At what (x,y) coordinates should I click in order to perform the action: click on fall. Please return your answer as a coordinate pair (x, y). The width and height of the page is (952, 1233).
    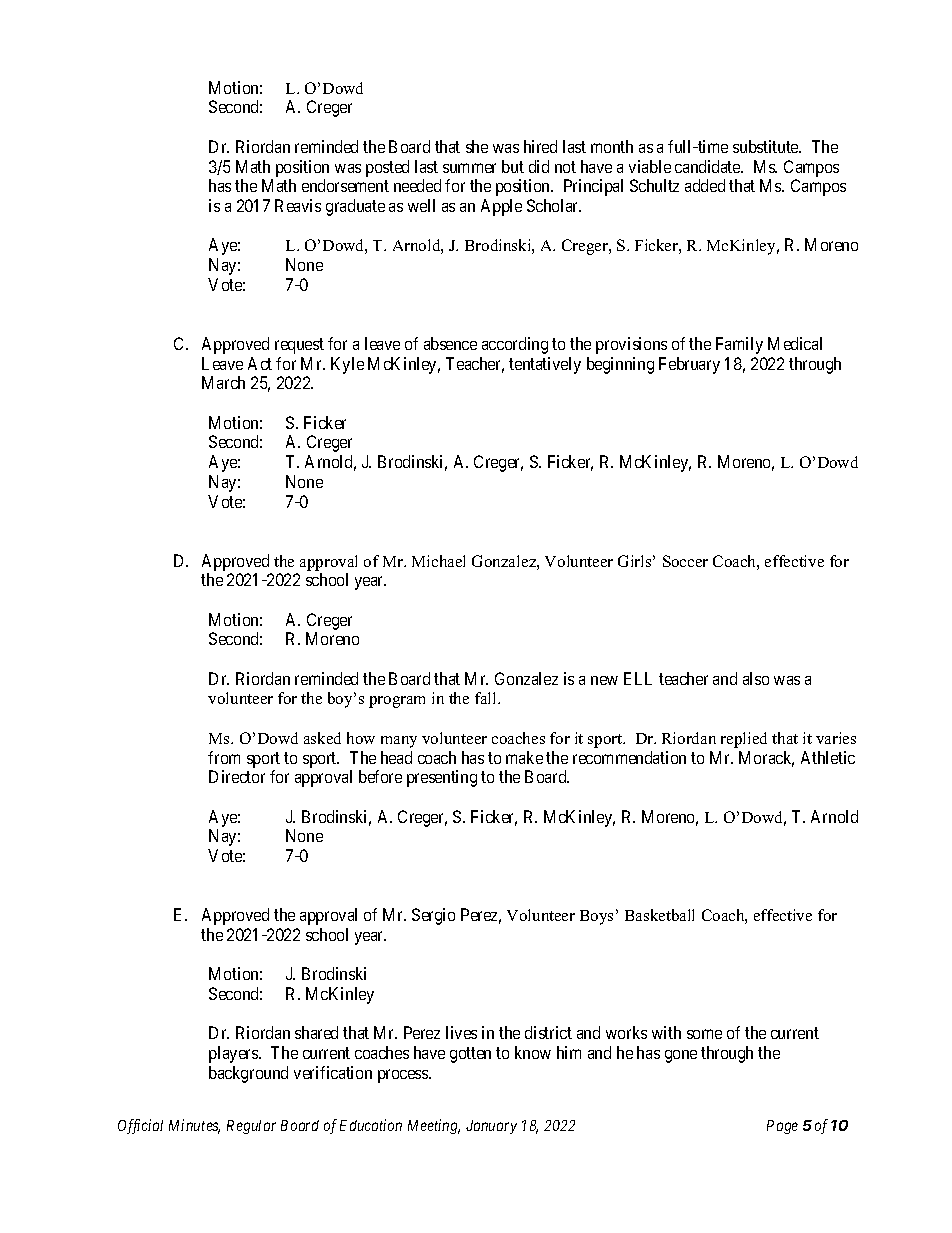
    Looking at the image, I should click on (487, 698).
